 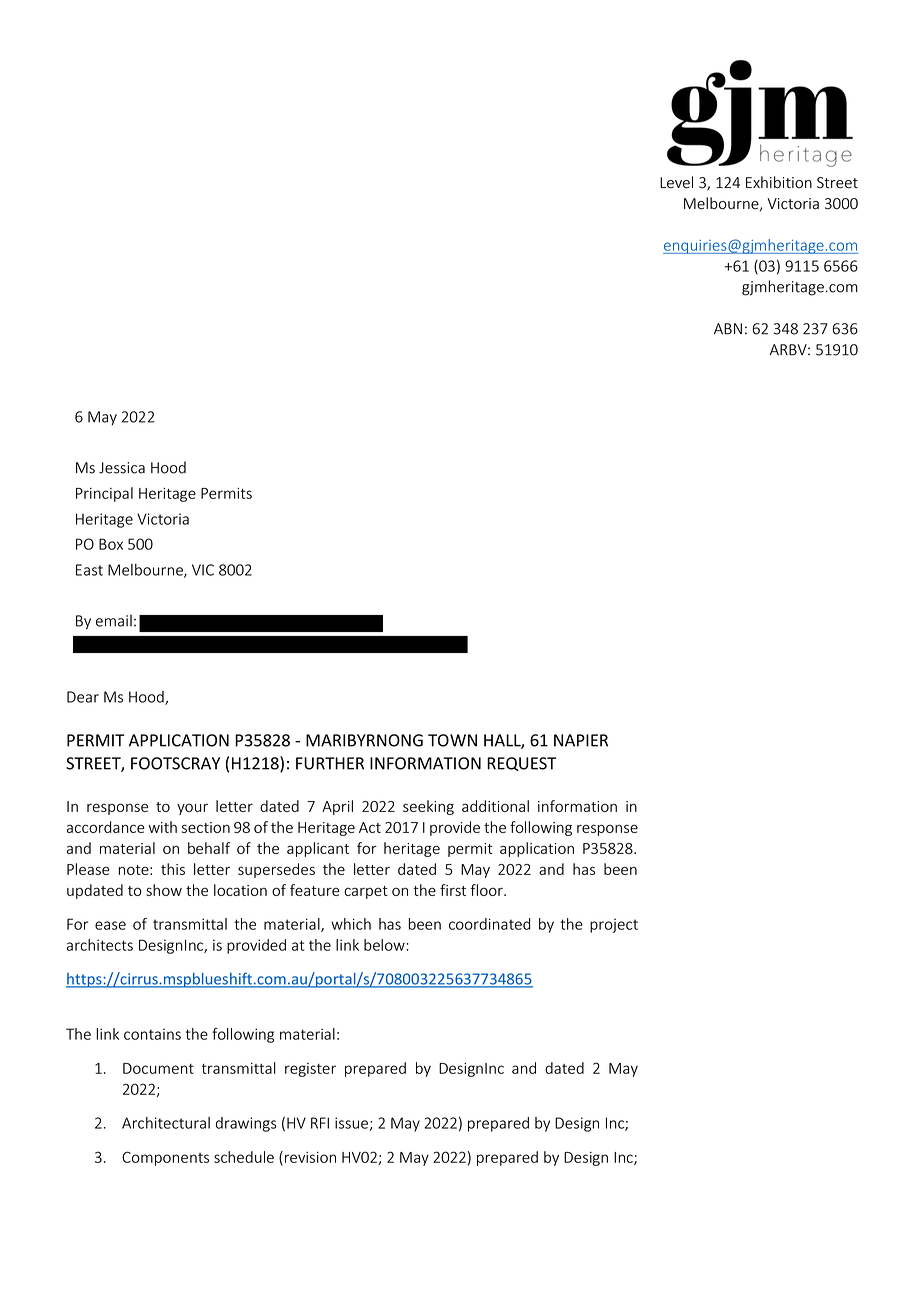 What do you see at coordinates (122, 468) in the image?
I see `Jessica` at bounding box center [122, 468].
